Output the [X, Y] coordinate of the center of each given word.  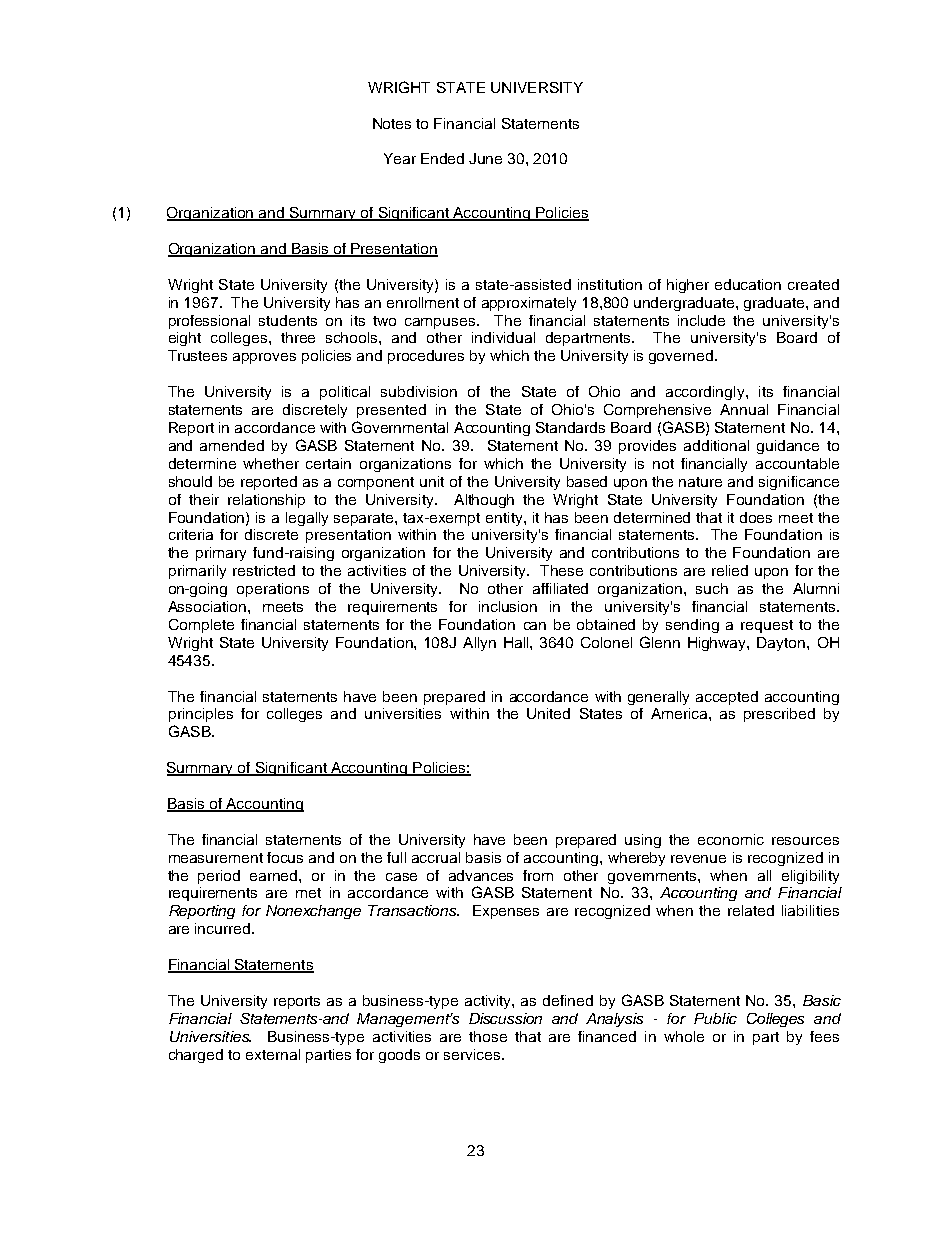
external [273, 1054]
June [485, 158]
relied [730, 570]
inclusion [508, 606]
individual [503, 337]
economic [731, 839]
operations [273, 590]
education [748, 284]
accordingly [706, 393]
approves [264, 358]
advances [481, 875]
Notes [392, 123]
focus [285, 857]
